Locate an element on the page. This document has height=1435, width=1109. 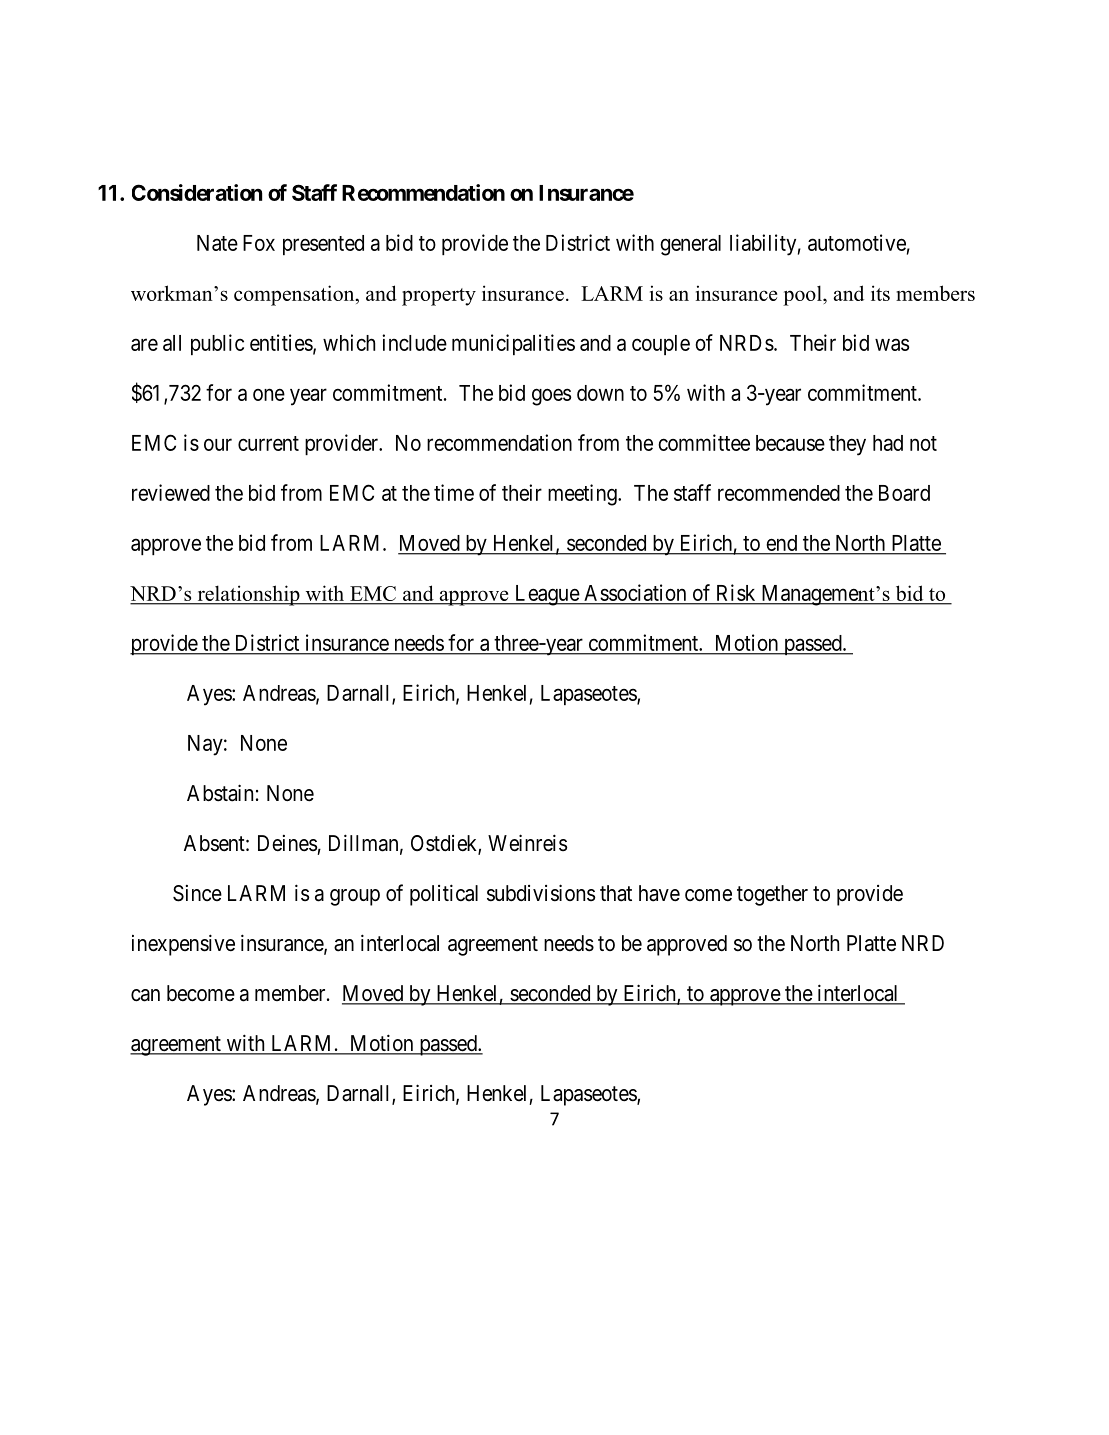
was is located at coordinates (892, 344).
